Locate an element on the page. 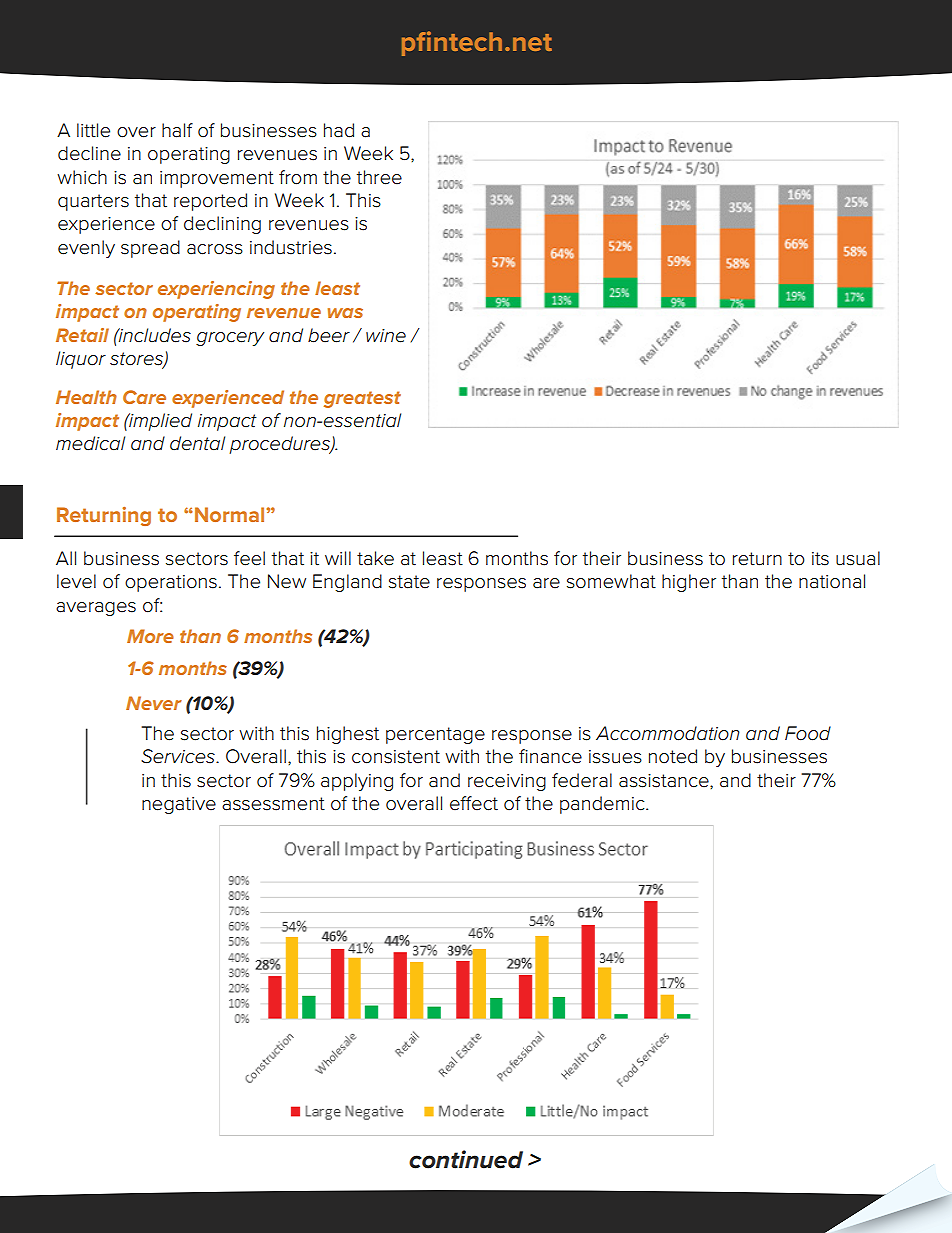 Image resolution: width=952 pixels, height=1233 pixels. its is located at coordinates (820, 559).
